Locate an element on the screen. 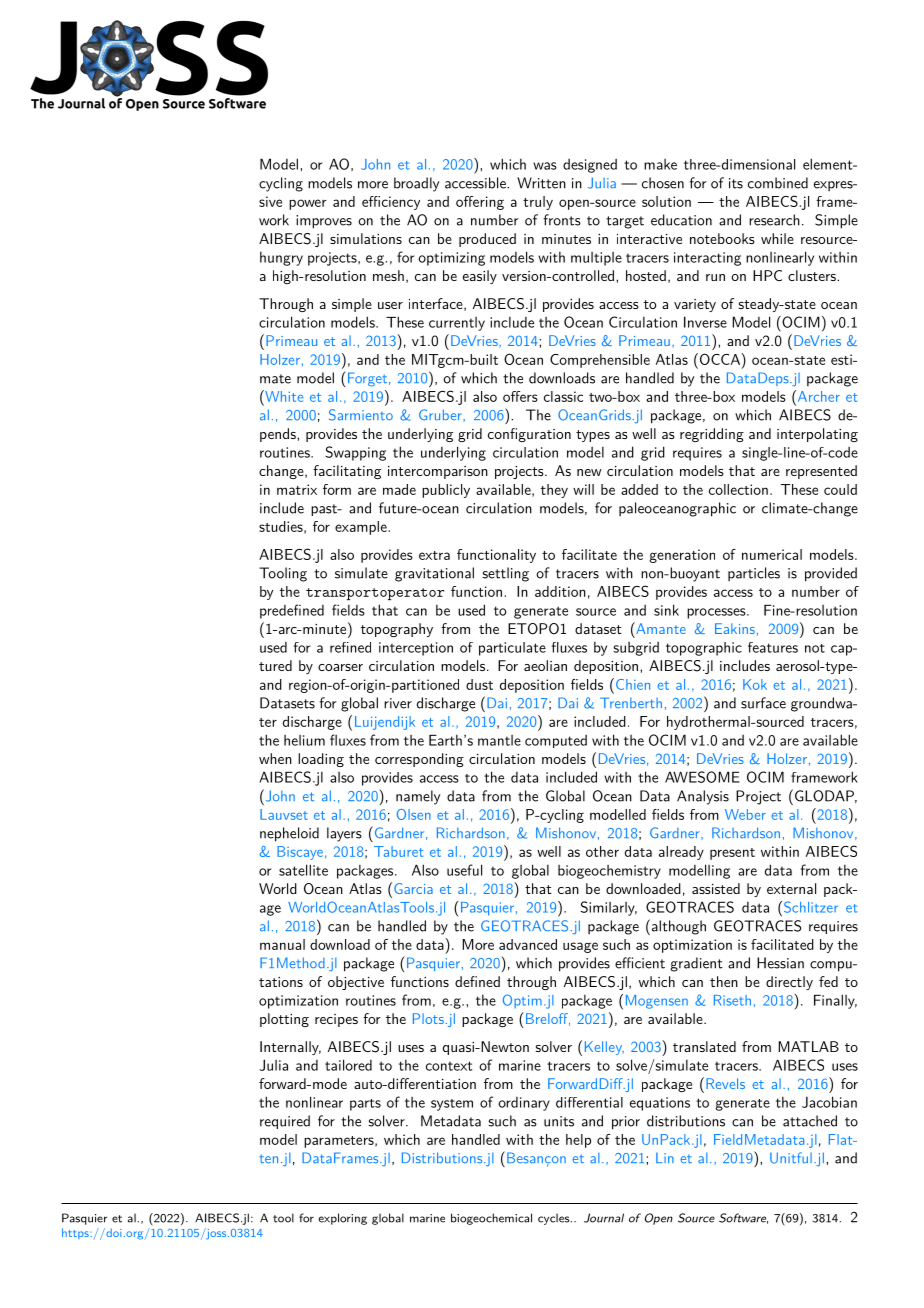  Weber is located at coordinates (745, 814).
